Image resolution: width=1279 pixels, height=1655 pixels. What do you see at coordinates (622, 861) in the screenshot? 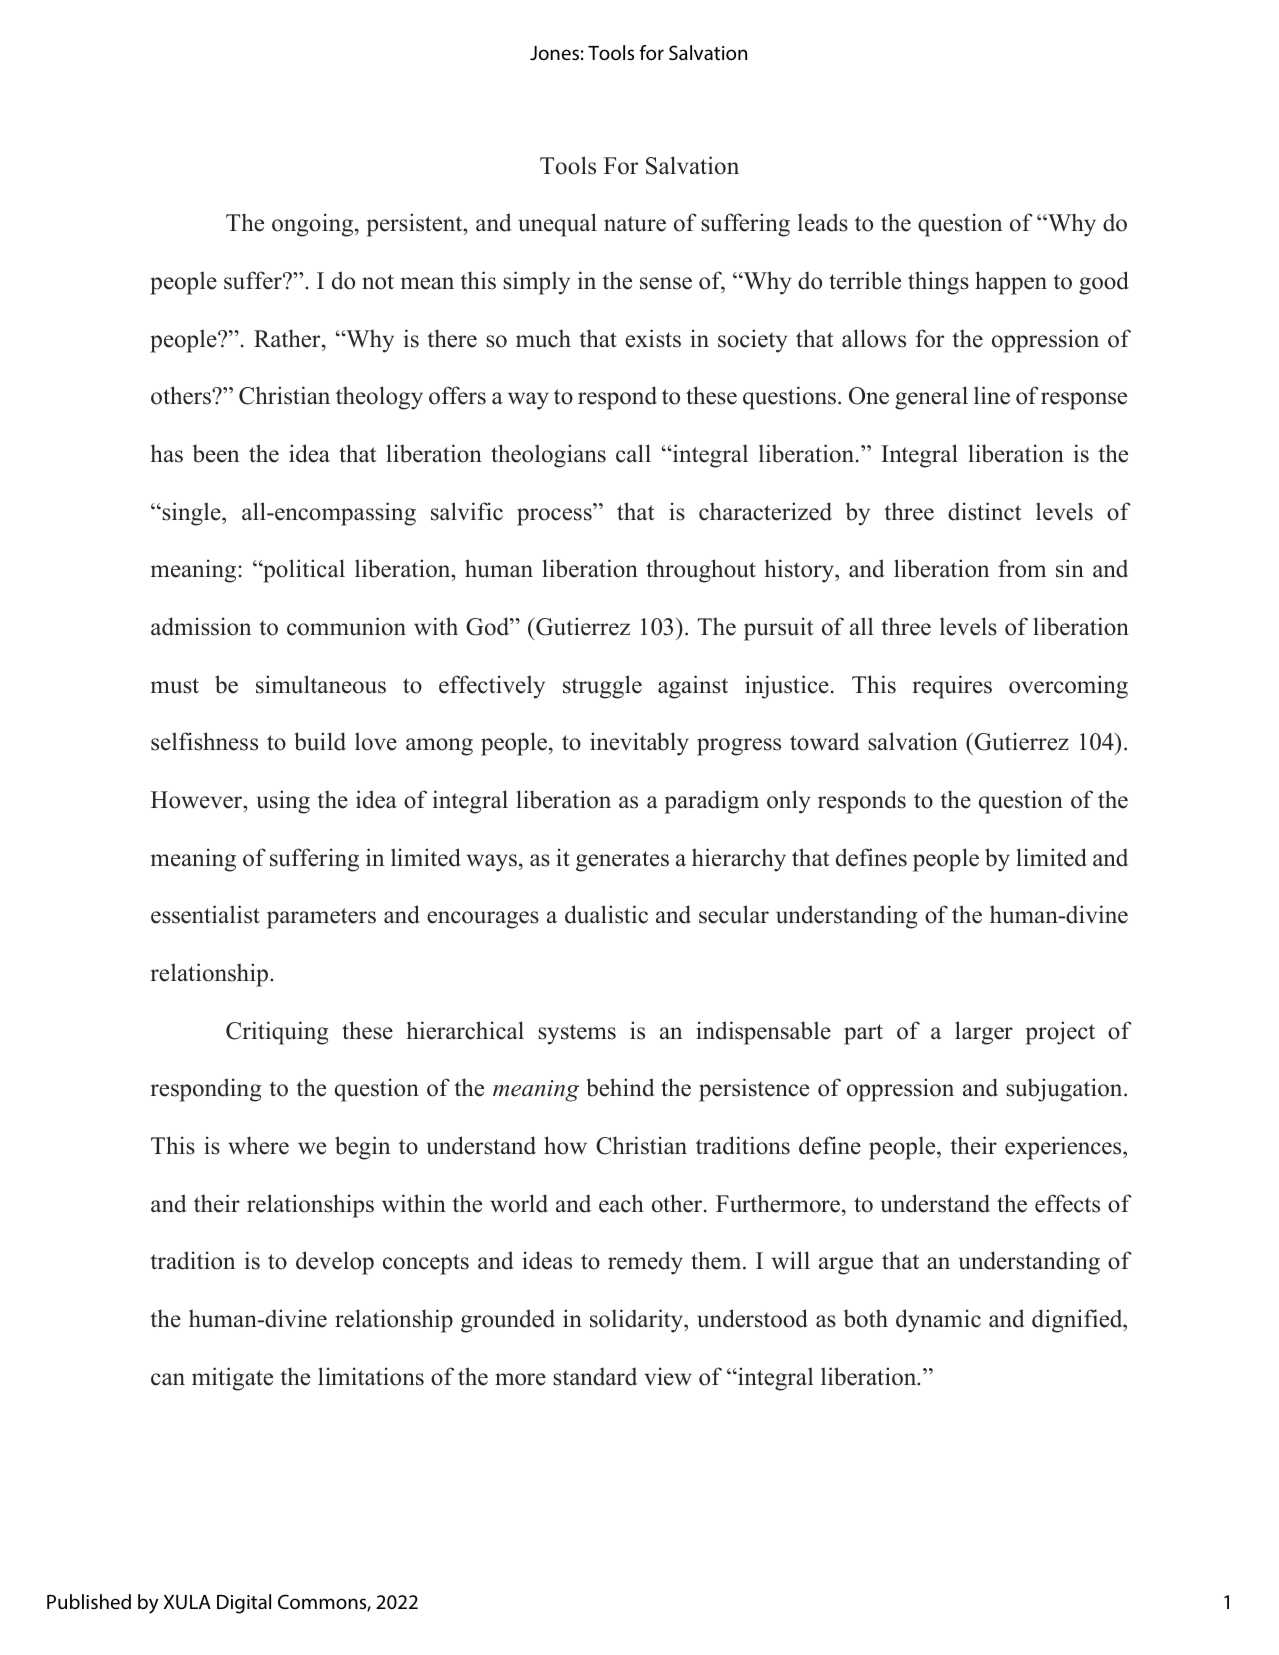
I see `generates` at bounding box center [622, 861].
